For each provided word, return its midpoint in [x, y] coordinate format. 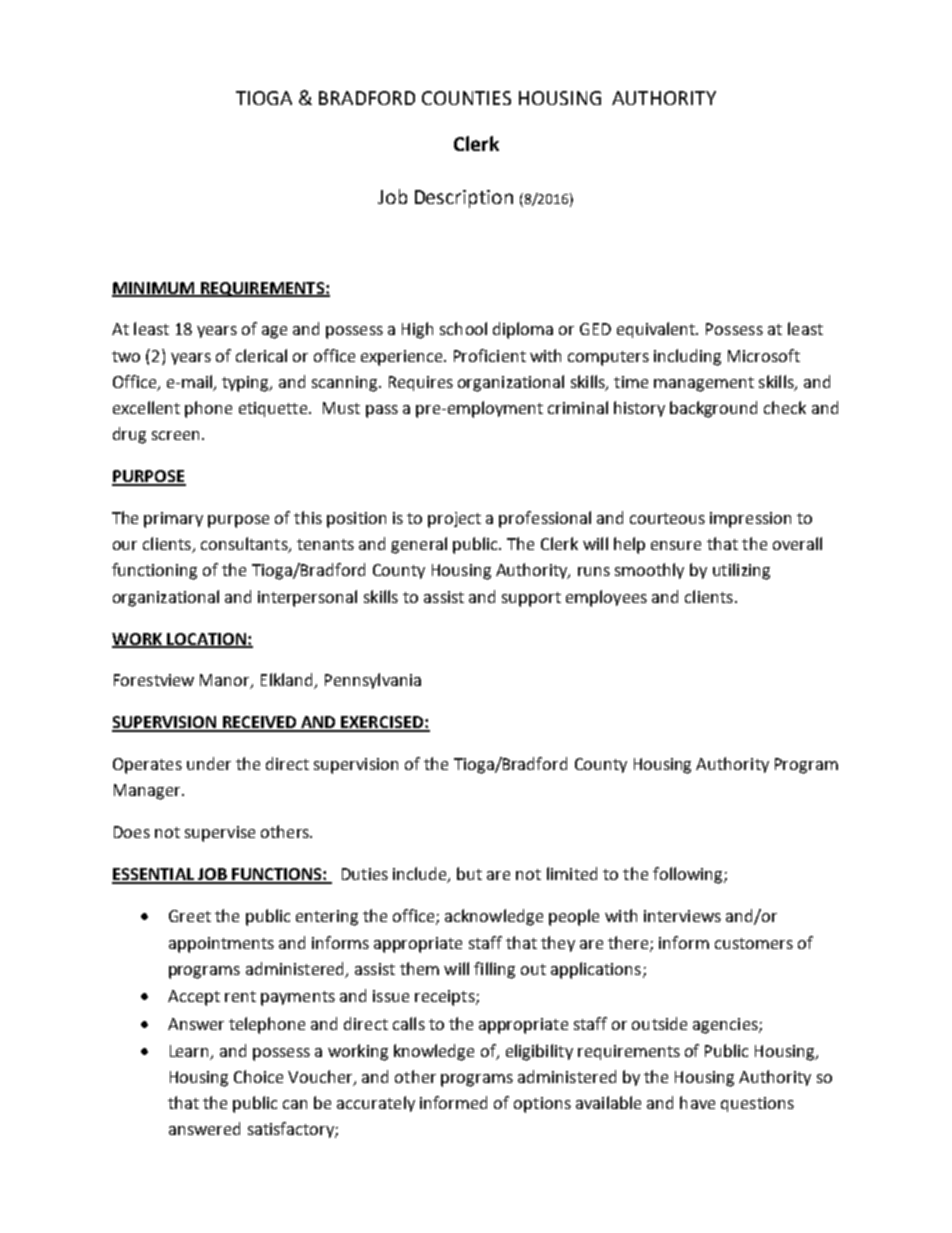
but [469, 873]
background [713, 409]
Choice [258, 1076]
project [454, 520]
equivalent [657, 330]
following [689, 875]
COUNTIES [466, 98]
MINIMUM [154, 289]
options [542, 1105]
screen [175, 435]
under [209, 763]
